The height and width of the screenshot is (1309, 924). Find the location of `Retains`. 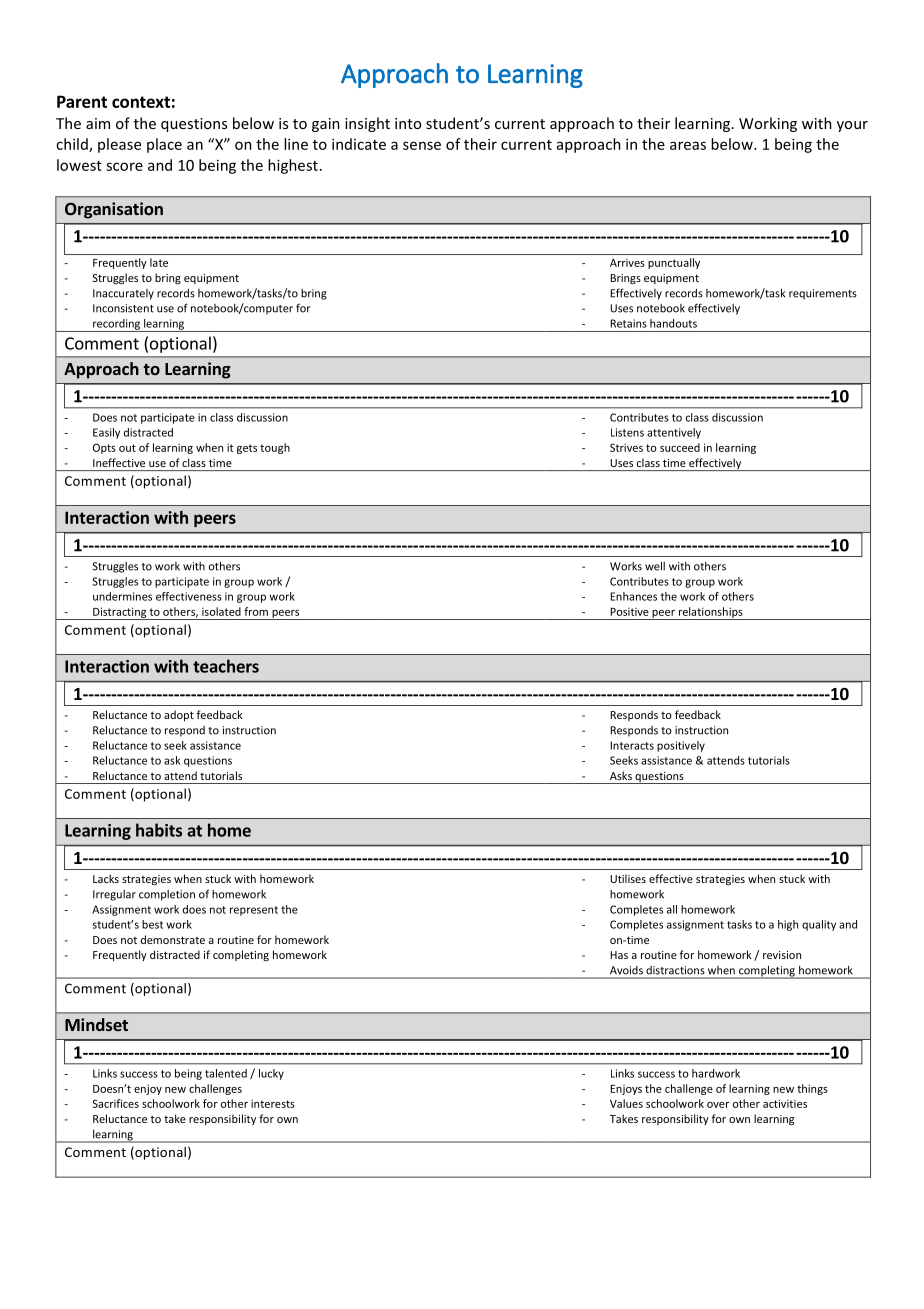

Retains is located at coordinates (629, 323).
